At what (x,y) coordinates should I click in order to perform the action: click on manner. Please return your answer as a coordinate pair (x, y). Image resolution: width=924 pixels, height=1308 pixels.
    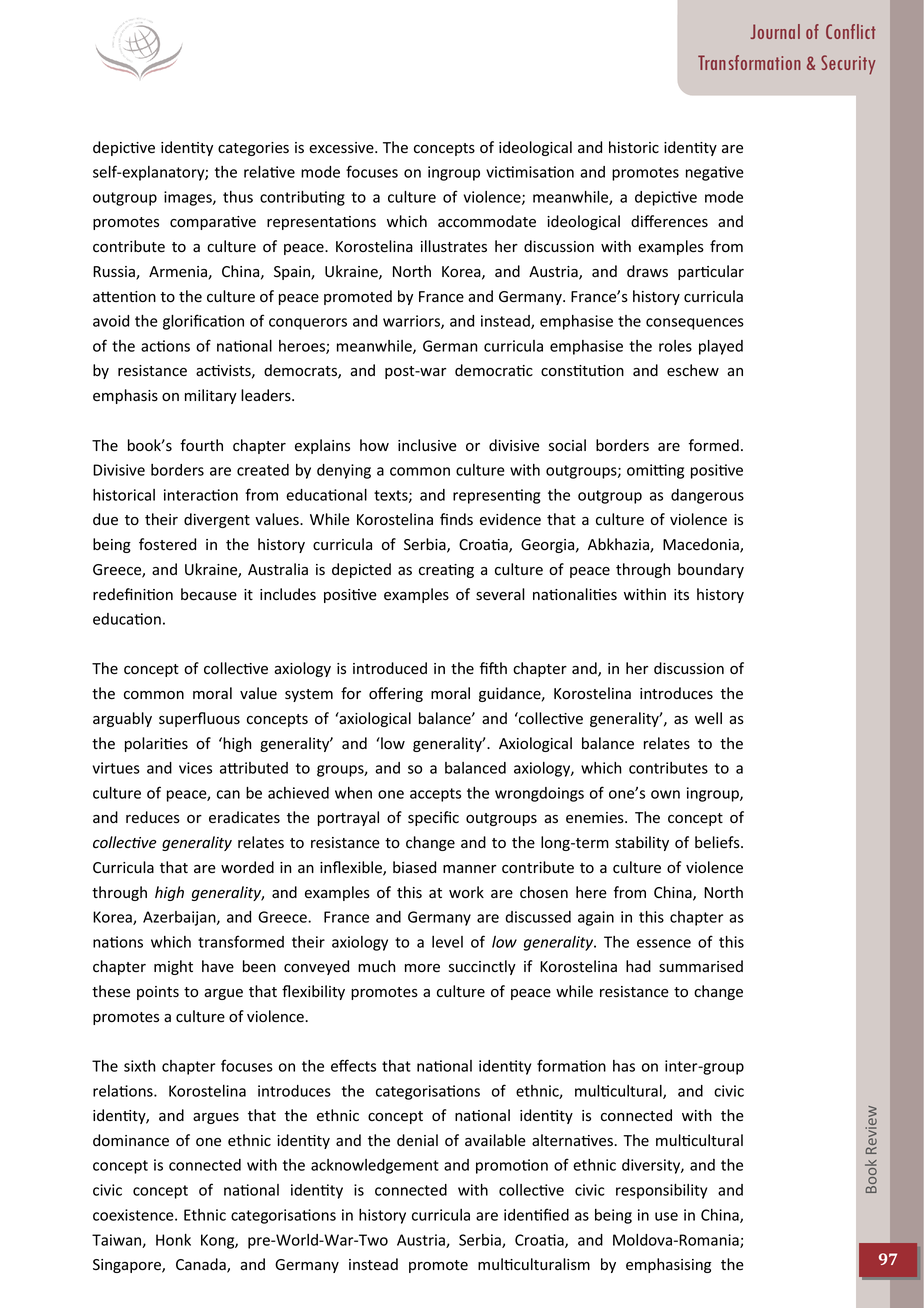
    Looking at the image, I should click on (469, 869).
